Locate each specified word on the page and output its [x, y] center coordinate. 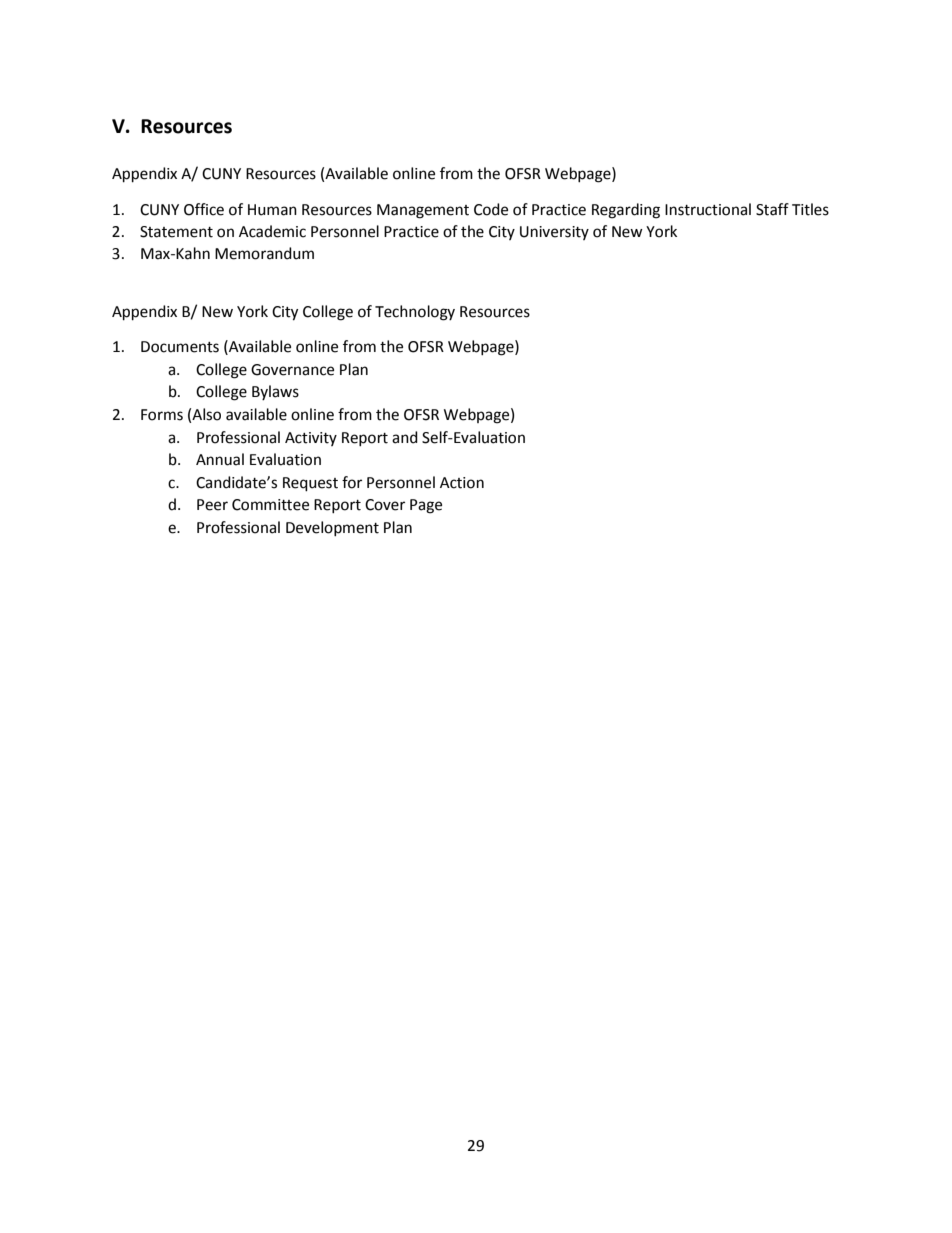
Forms [162, 415]
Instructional [708, 209]
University [554, 233]
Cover [385, 505]
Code [491, 209]
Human [272, 210]
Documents [180, 347]
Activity [311, 439]
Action [462, 483]
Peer [212, 505]
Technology [415, 313]
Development [332, 528]
